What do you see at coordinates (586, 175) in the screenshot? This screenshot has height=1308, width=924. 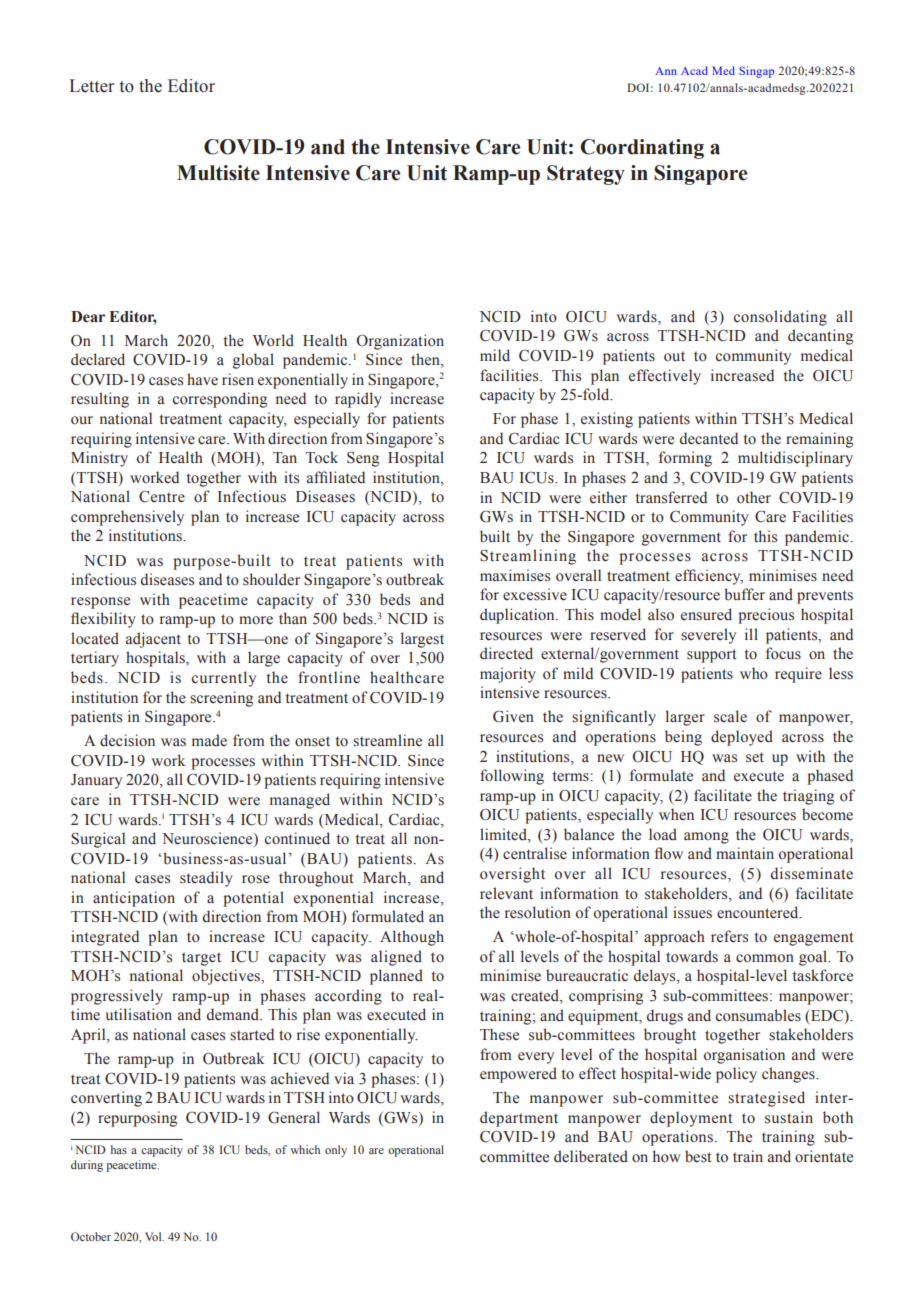 I see `Strategy` at bounding box center [586, 175].
